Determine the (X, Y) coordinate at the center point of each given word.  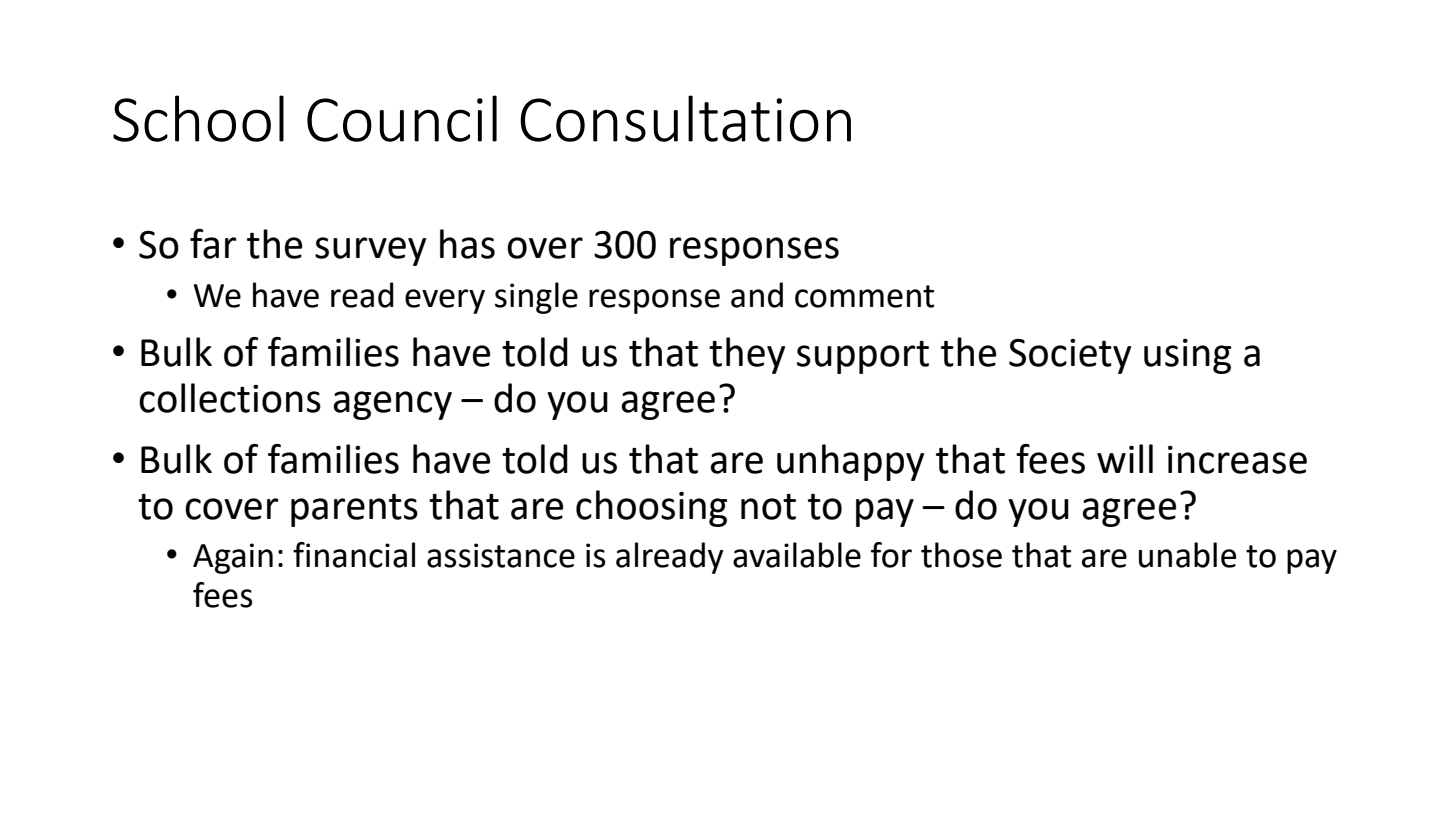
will (1125, 458)
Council (402, 118)
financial (354, 555)
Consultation (685, 118)
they (747, 355)
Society (1070, 356)
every (445, 301)
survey (370, 251)
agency (392, 405)
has (467, 244)
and (757, 295)
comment (864, 296)
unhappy (850, 462)
